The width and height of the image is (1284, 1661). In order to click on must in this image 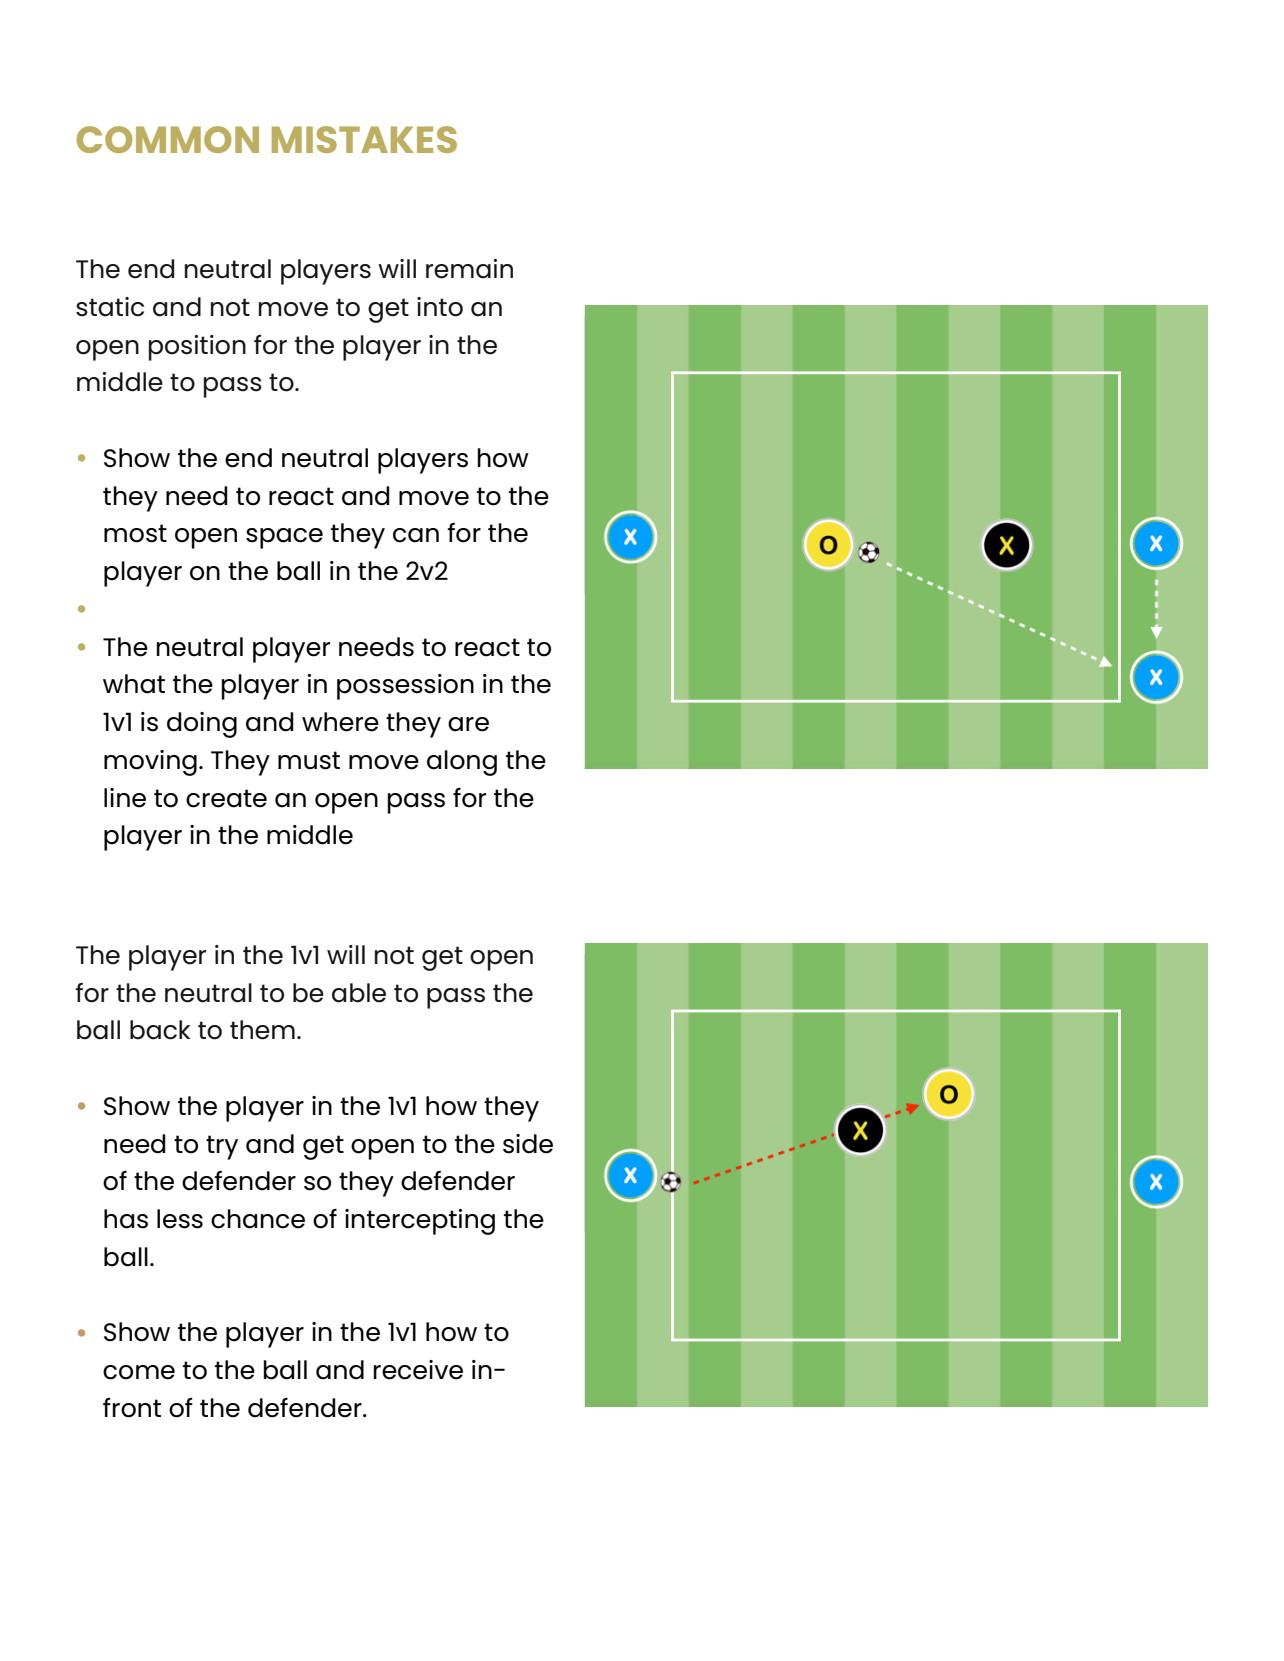, I will do `click(309, 760)`.
